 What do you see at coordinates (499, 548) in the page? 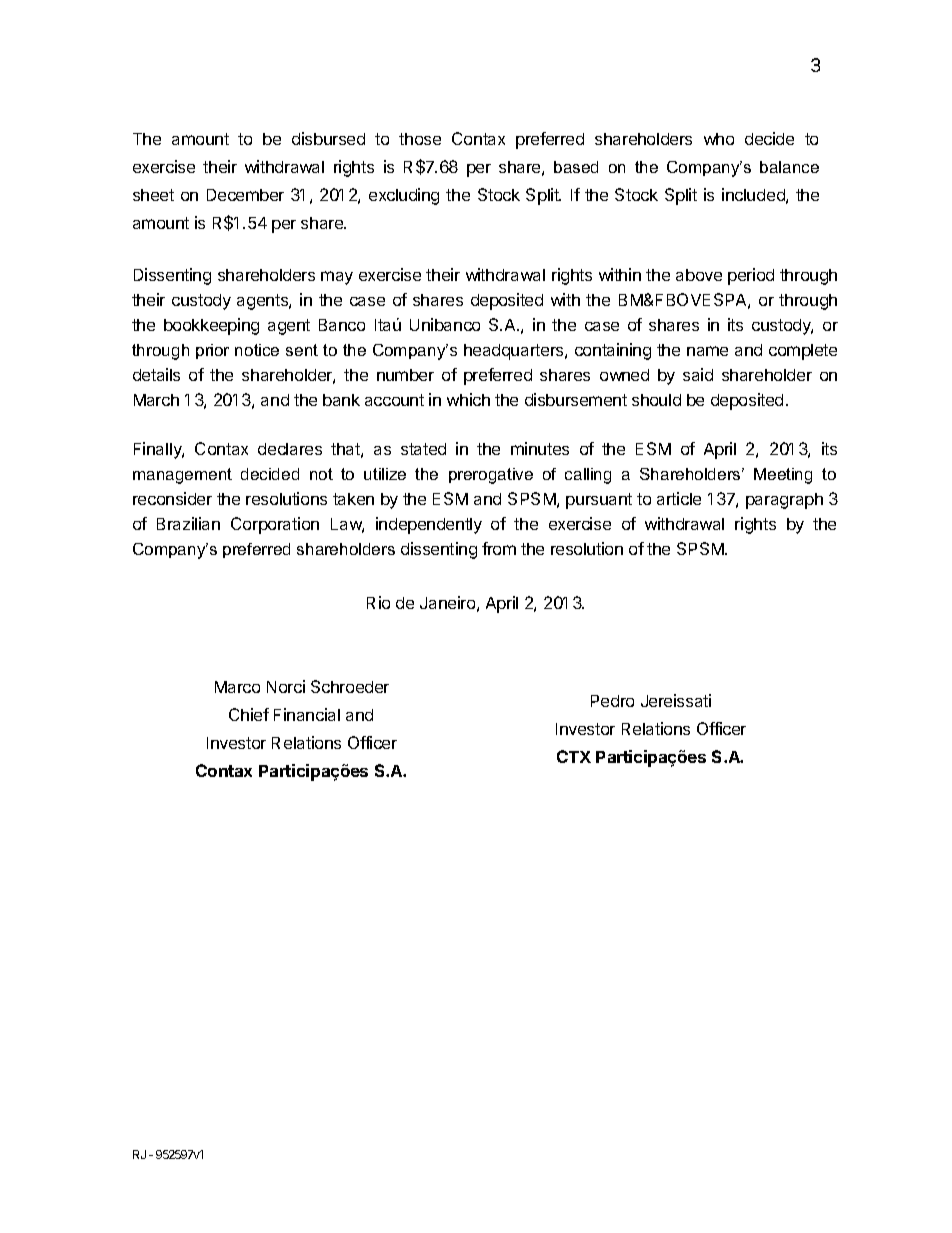
I see `from` at bounding box center [499, 548].
